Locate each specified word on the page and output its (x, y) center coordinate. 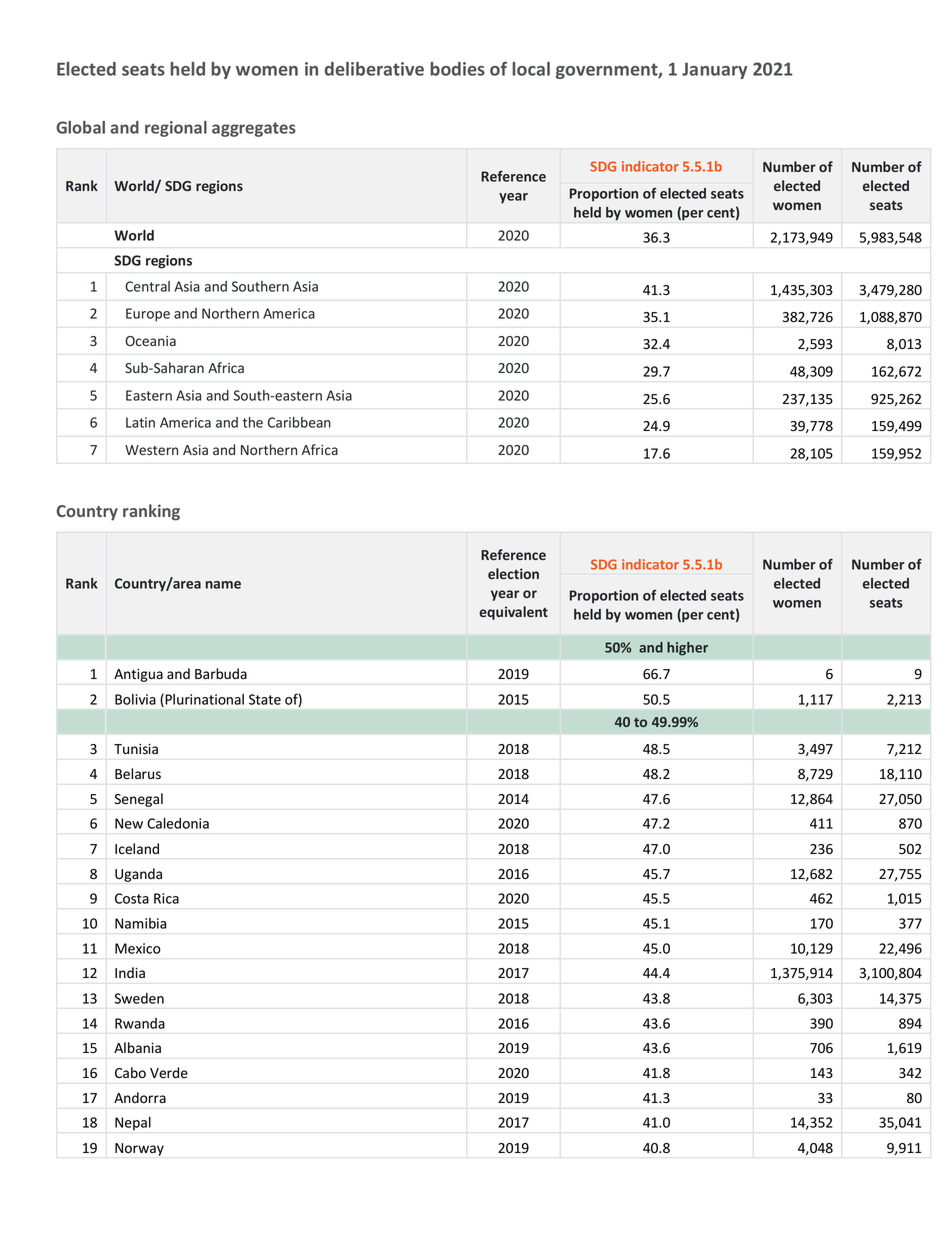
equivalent (513, 613)
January (714, 70)
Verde (169, 1073)
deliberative (374, 69)
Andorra (140, 1097)
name (223, 585)
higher (687, 649)
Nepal (133, 1124)
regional (176, 129)
